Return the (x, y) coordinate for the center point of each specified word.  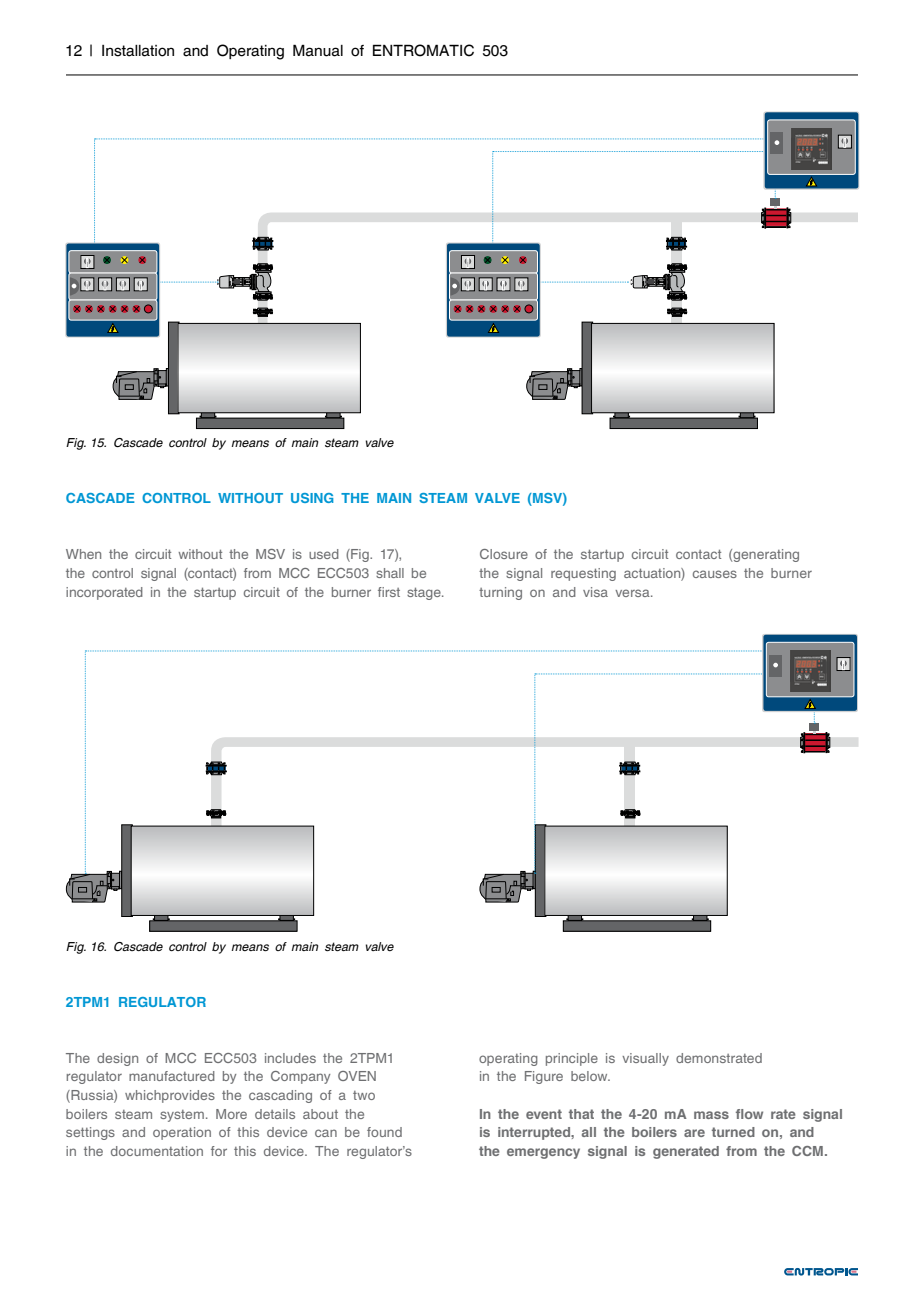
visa (595, 592)
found (384, 1132)
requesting (583, 574)
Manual (318, 50)
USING (312, 498)
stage (425, 593)
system (182, 1116)
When (83, 554)
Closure (504, 554)
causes (715, 574)
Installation (138, 51)
